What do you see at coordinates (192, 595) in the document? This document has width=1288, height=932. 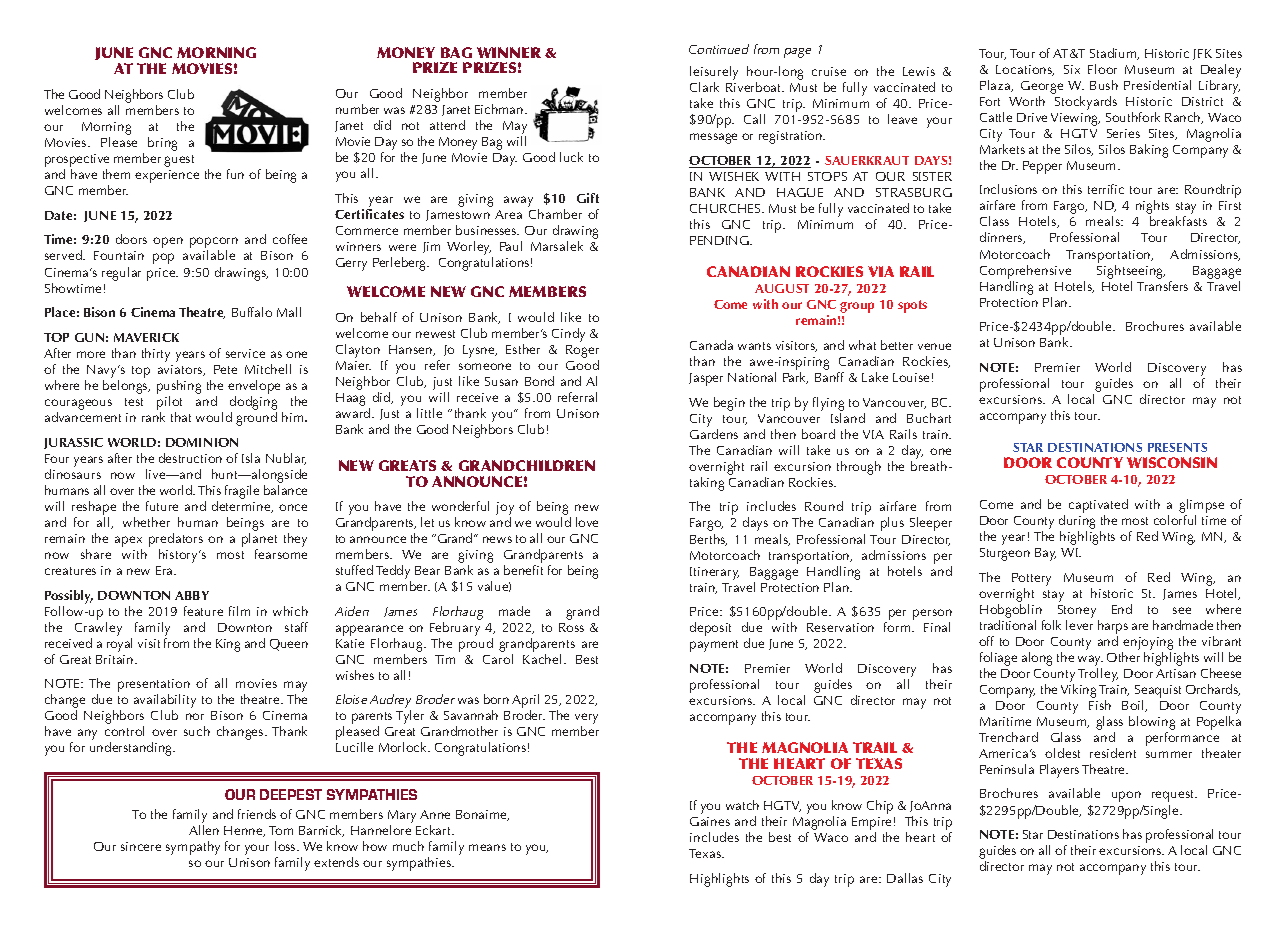 I see `ABBY` at bounding box center [192, 595].
